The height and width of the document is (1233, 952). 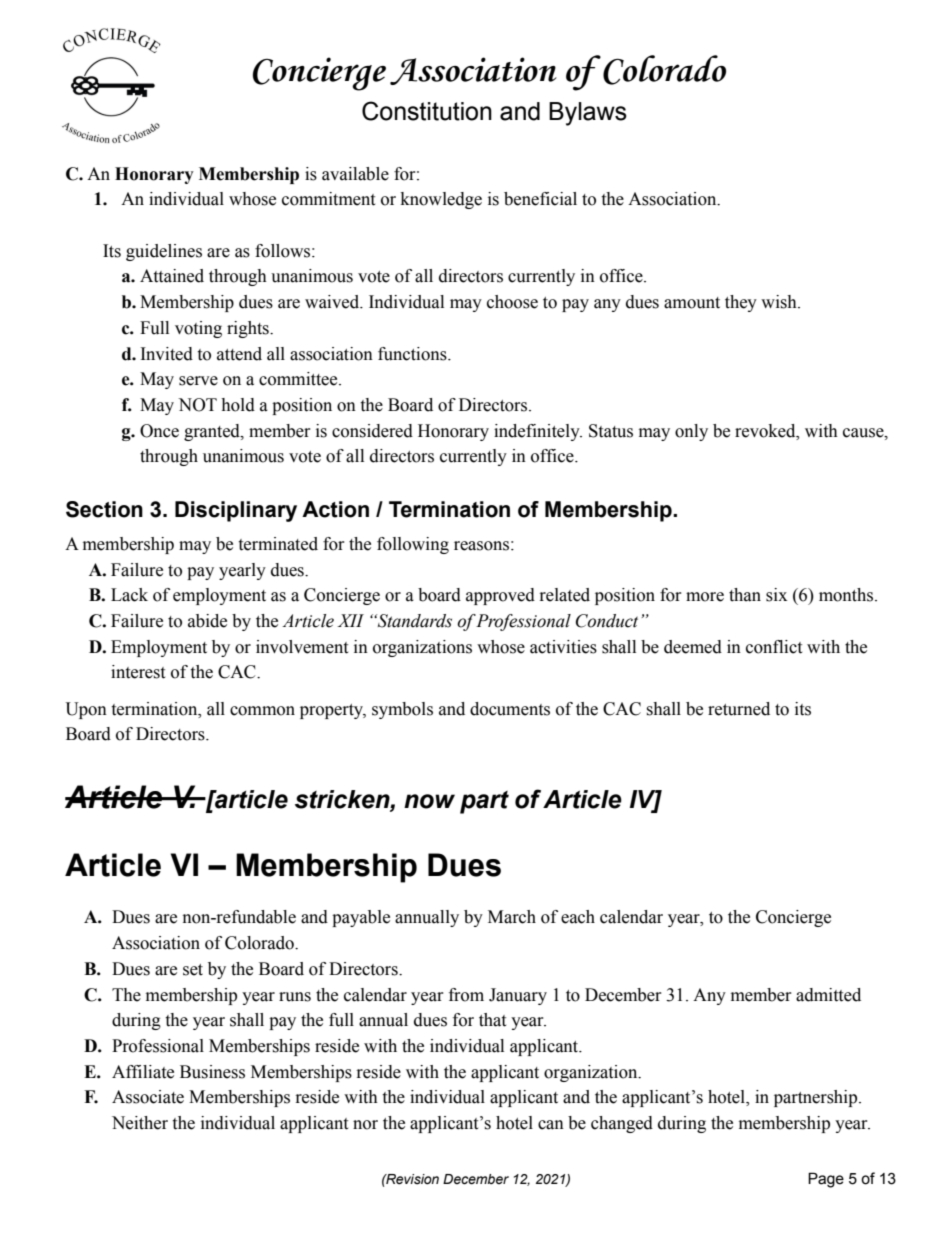 I want to click on Neither, so click(x=140, y=1123).
